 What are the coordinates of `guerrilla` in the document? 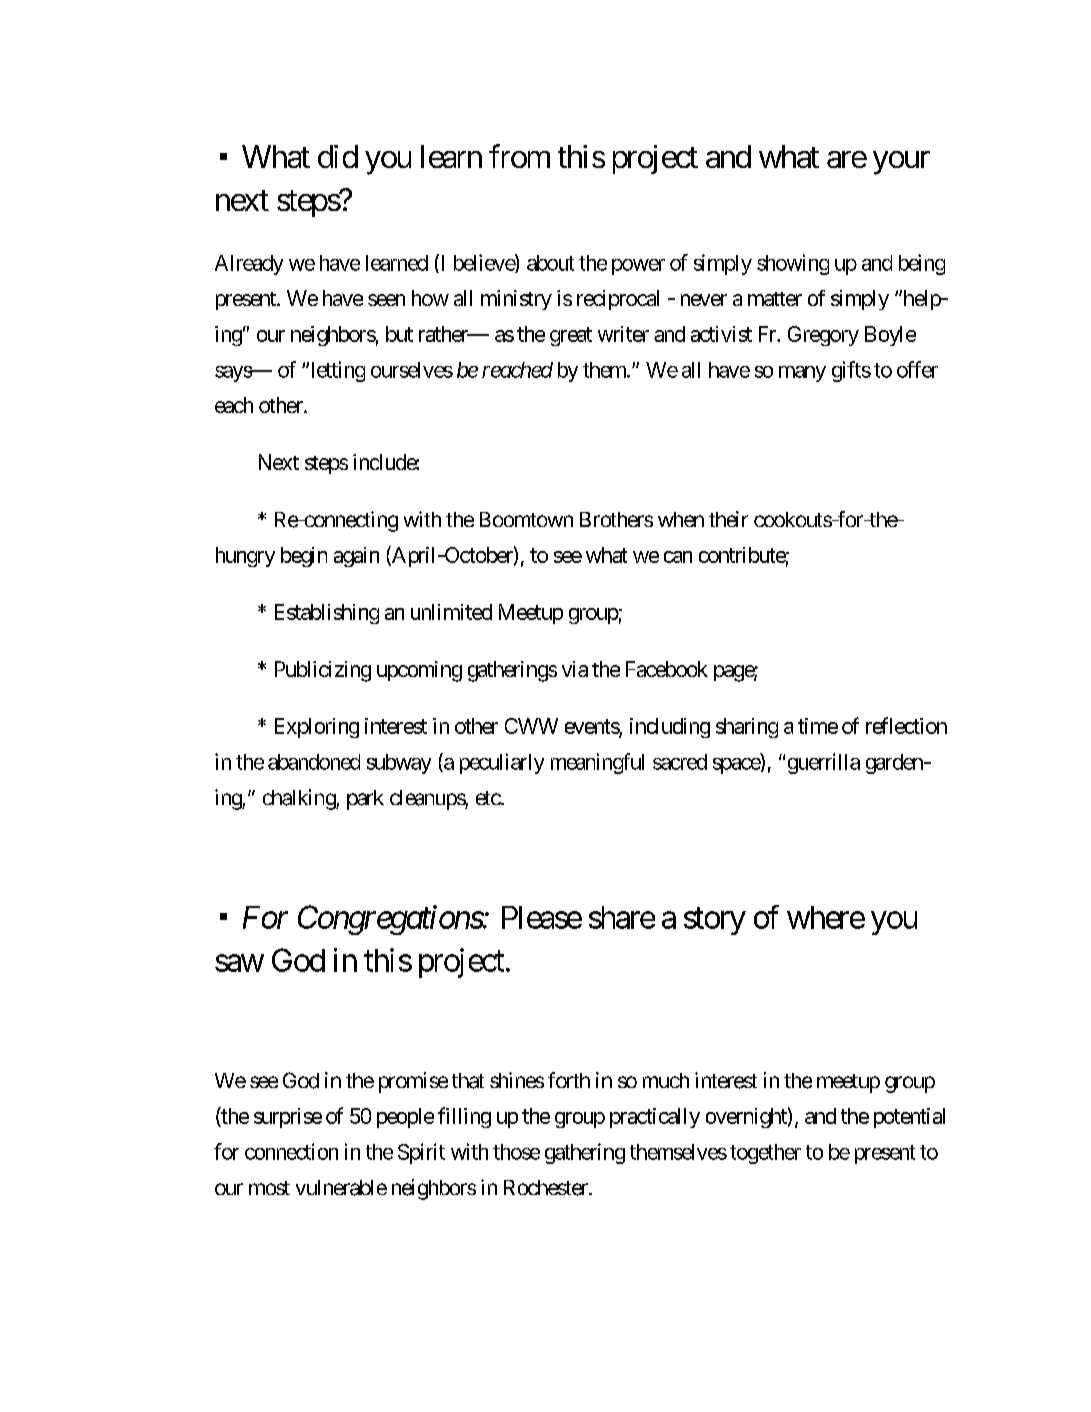 It's located at (824, 763).
